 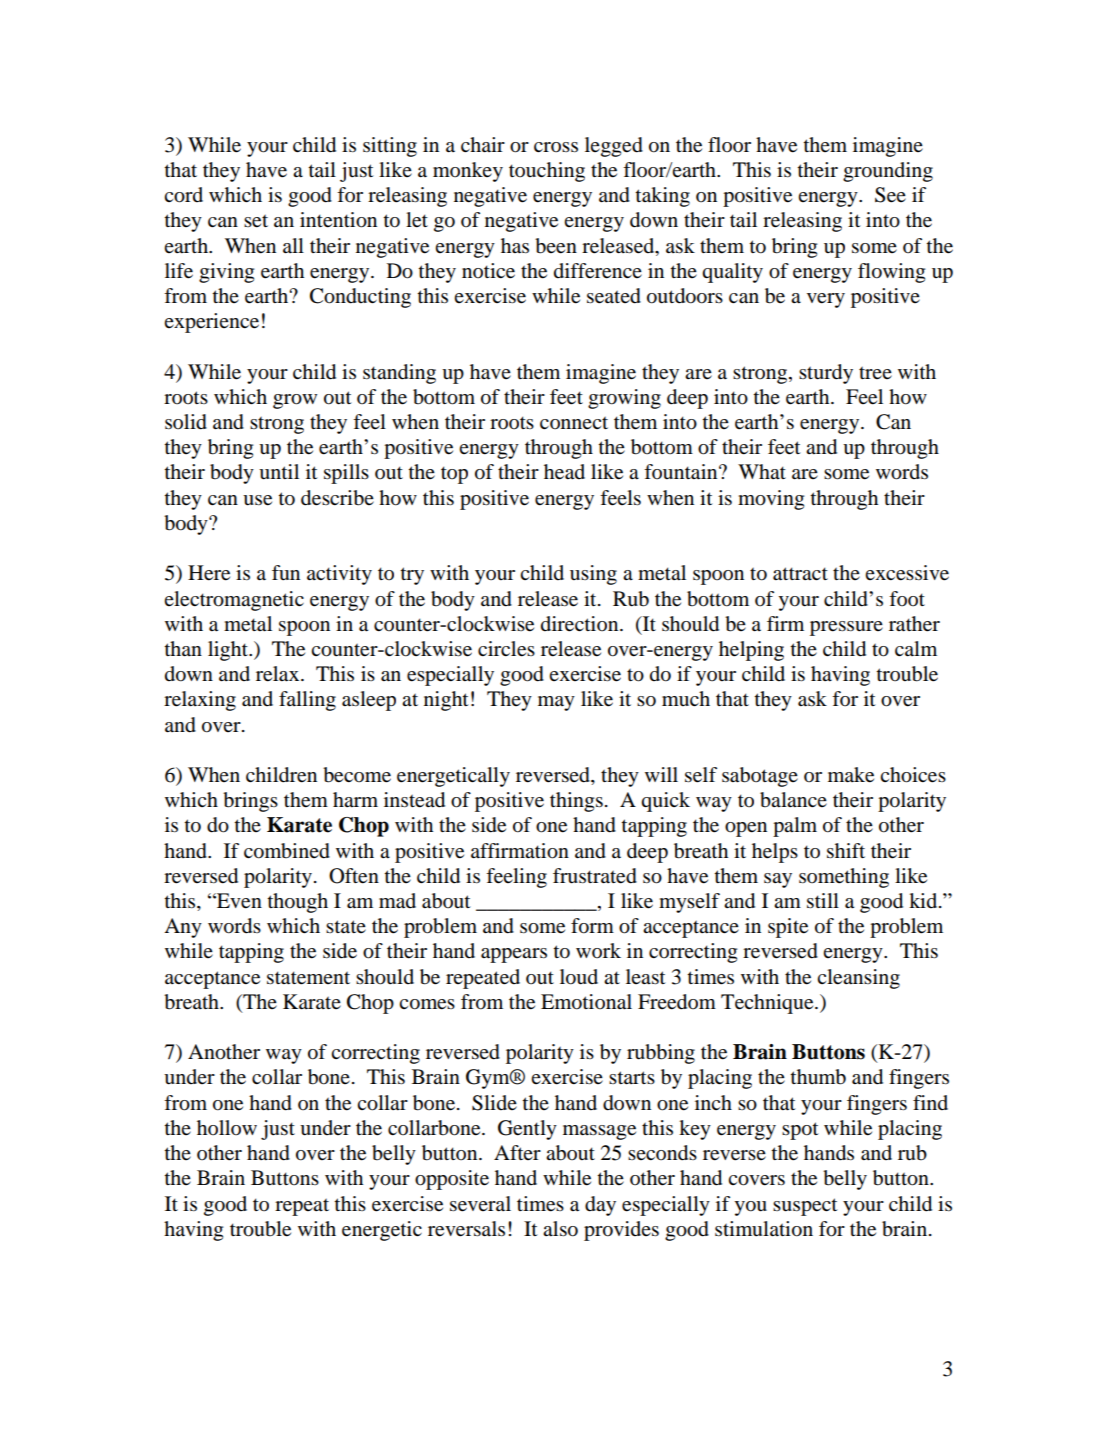 What do you see at coordinates (183, 928) in the document?
I see `Any` at bounding box center [183, 928].
